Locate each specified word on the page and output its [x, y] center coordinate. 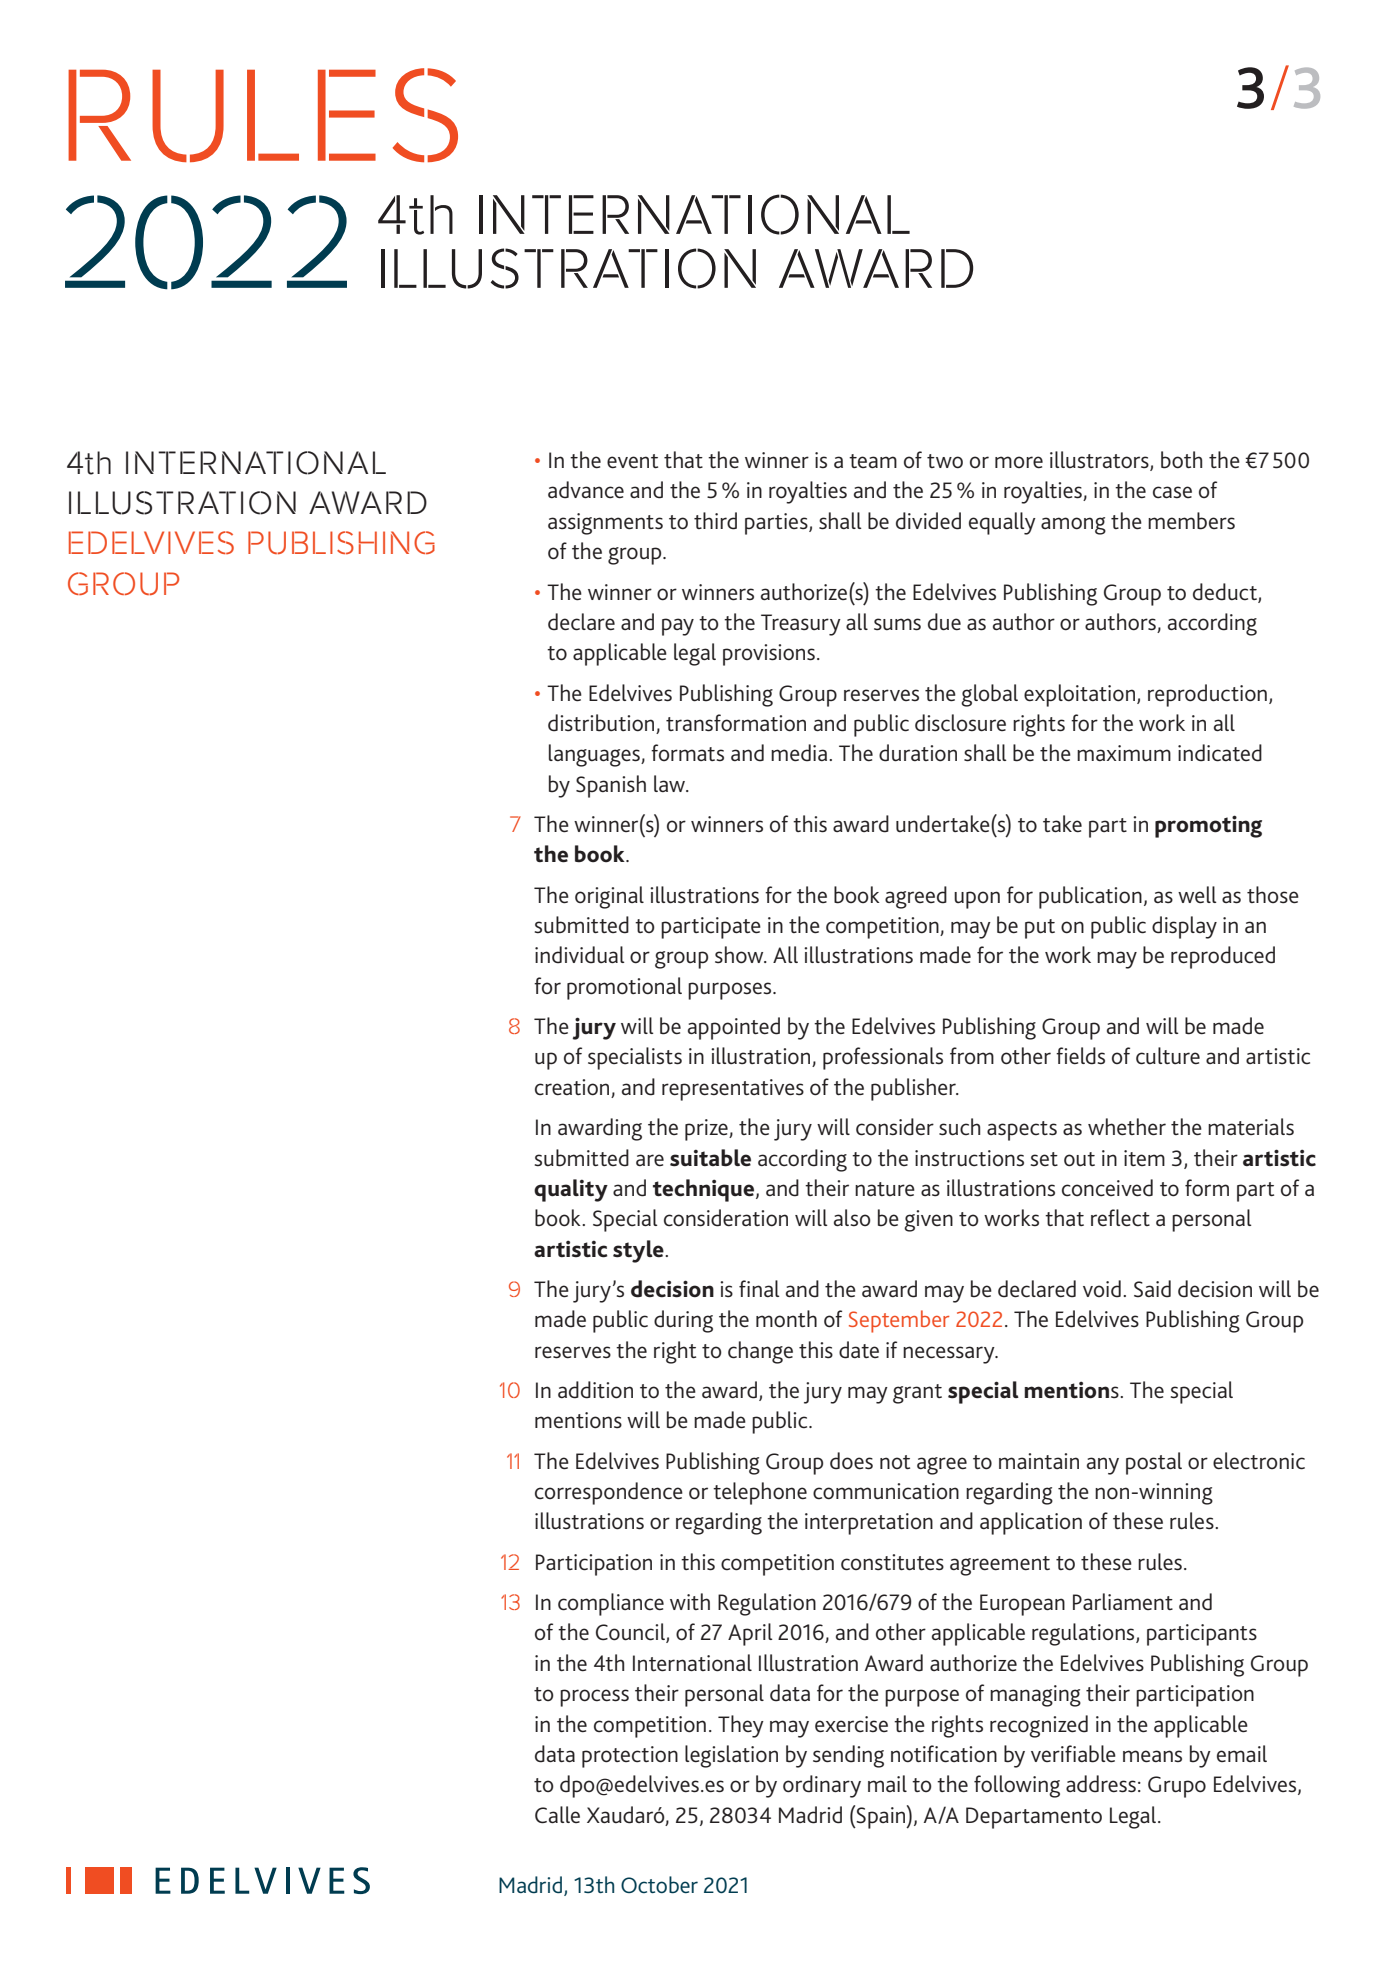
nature [885, 1189]
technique [705, 1190]
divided [928, 521]
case [1172, 492]
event [632, 461]
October [659, 1885]
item [1144, 1158]
